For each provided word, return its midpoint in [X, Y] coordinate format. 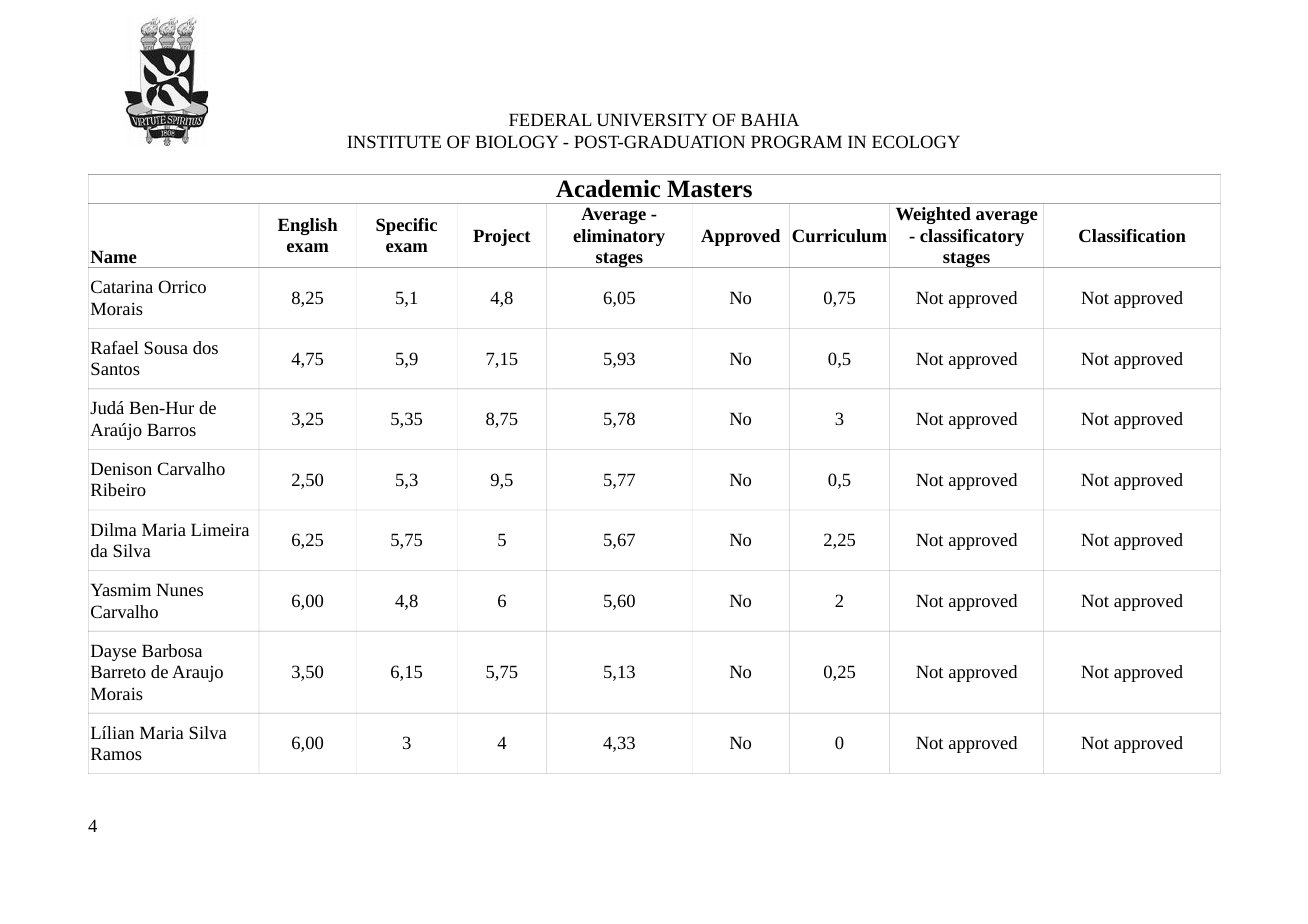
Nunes [179, 589]
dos [205, 347]
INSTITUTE [394, 141]
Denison [121, 468]
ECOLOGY [916, 141]
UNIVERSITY [652, 119]
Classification [1132, 235]
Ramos [116, 753]
